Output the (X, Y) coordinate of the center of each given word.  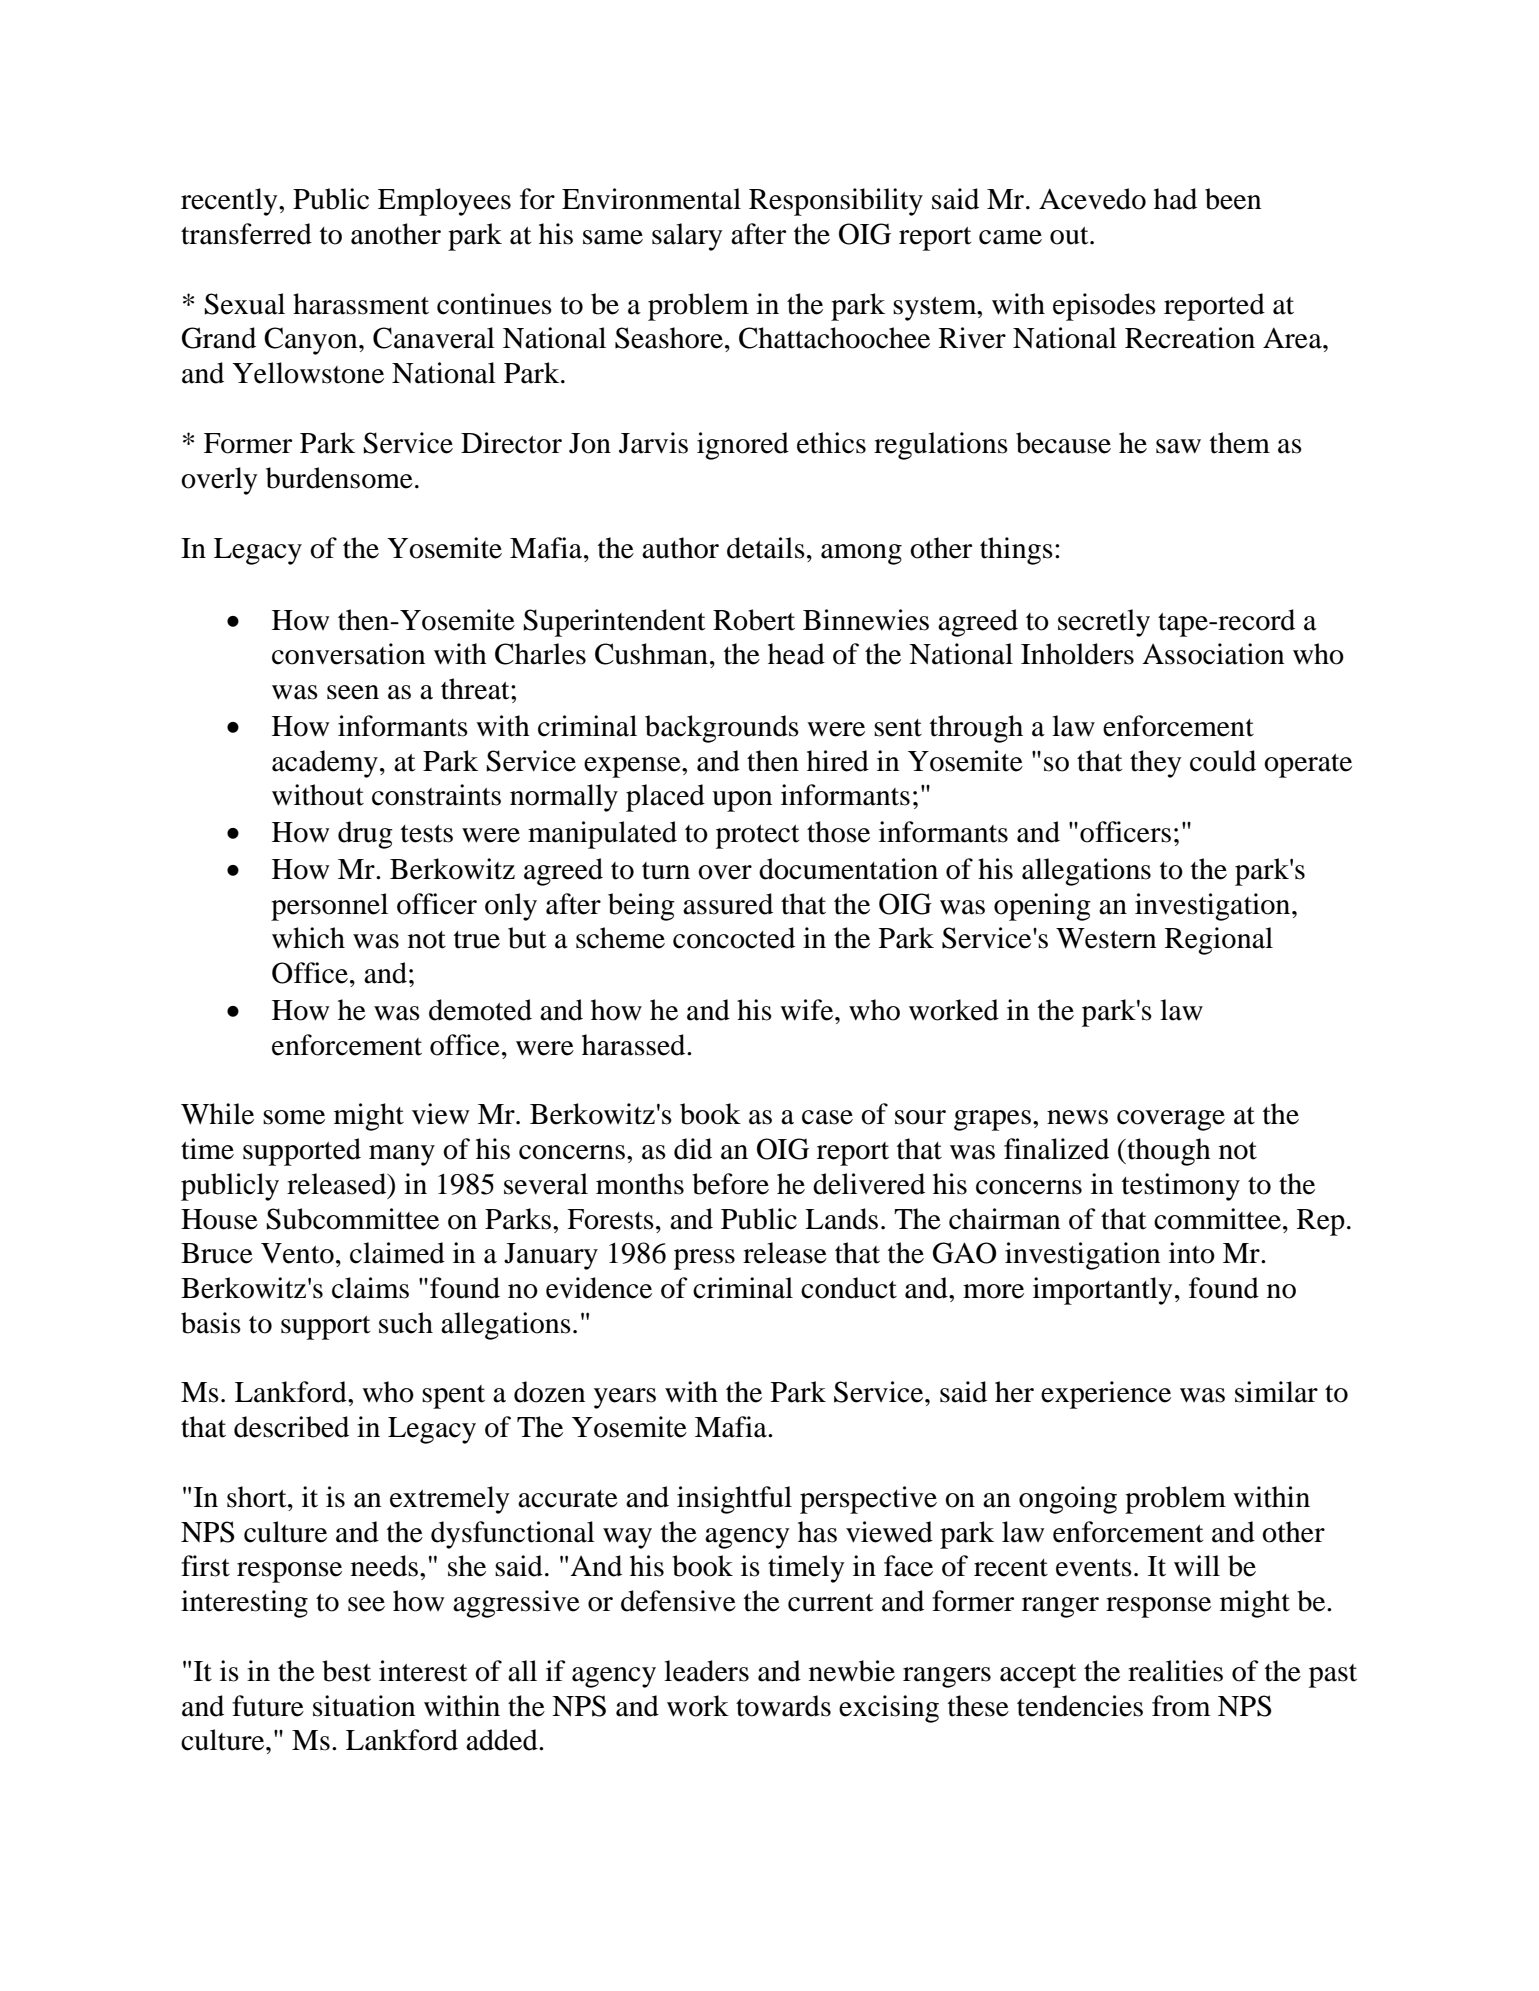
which (308, 938)
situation (364, 1706)
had (1175, 199)
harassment (361, 304)
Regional (1219, 941)
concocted (734, 938)
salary (687, 237)
